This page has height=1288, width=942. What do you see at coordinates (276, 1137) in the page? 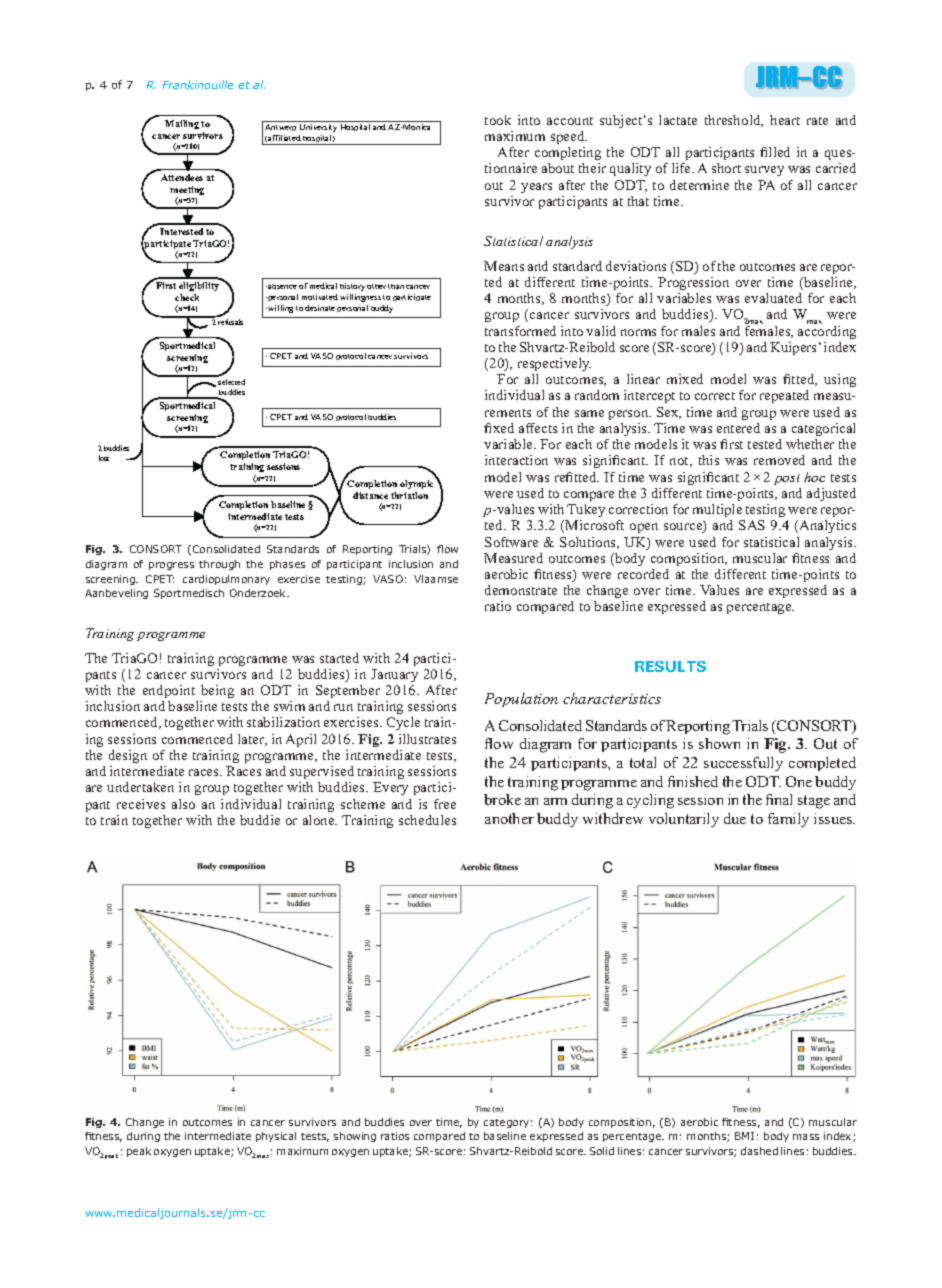
I see `physical` at bounding box center [276, 1137].
